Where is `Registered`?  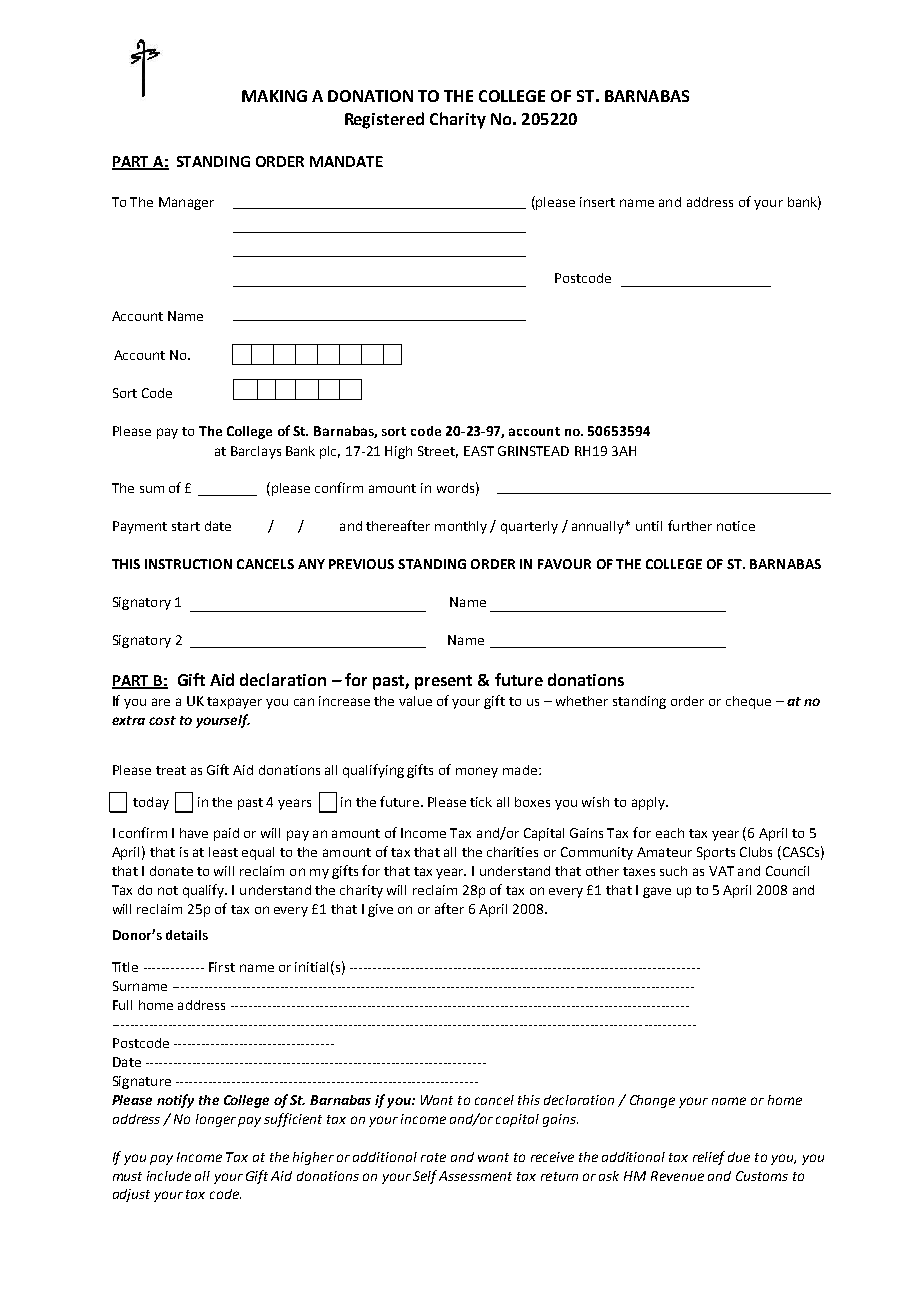
Registered is located at coordinates (384, 120).
